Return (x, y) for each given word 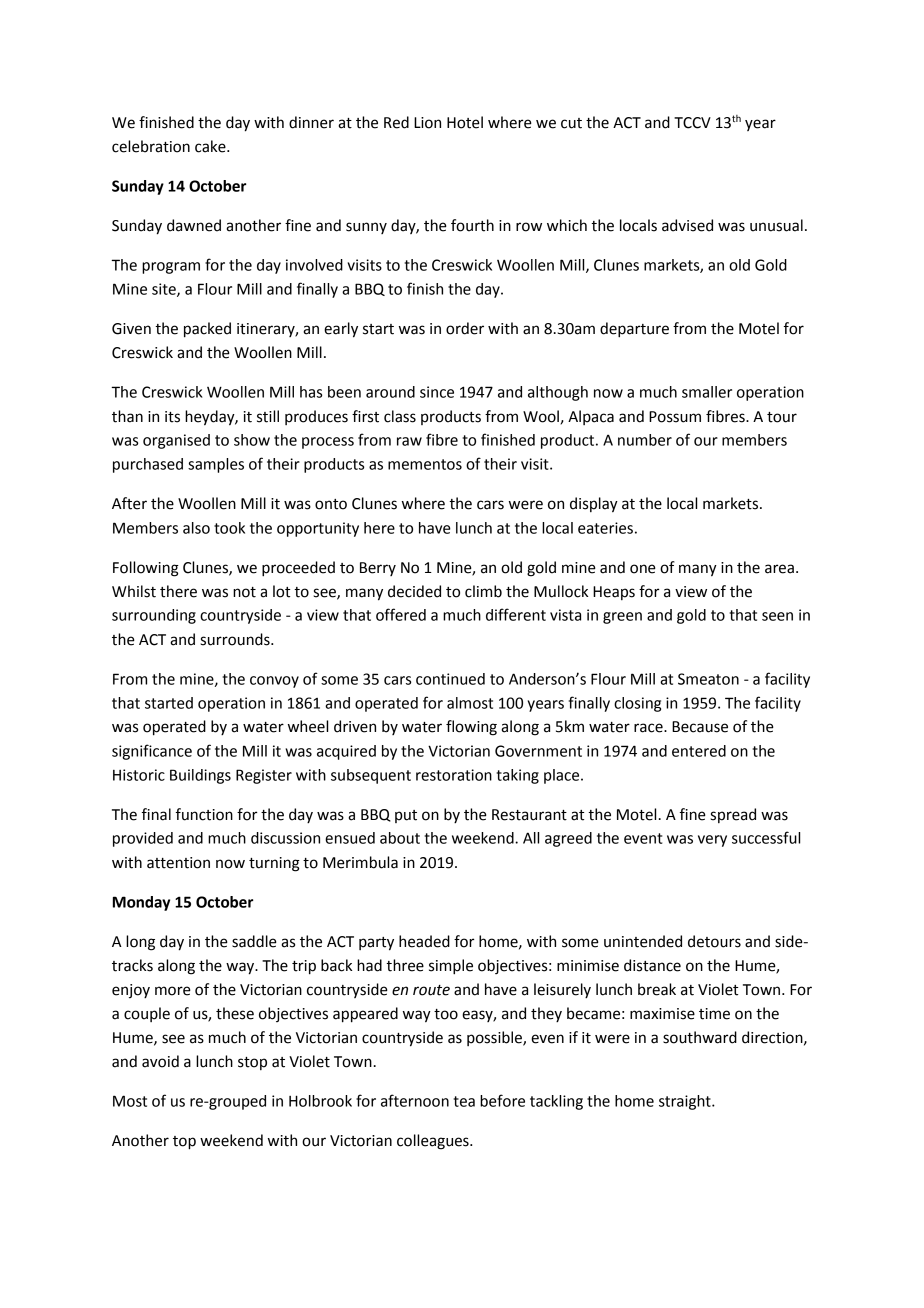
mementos (425, 464)
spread (733, 815)
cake (211, 146)
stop (252, 1063)
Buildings (200, 776)
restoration (454, 775)
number (645, 440)
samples (216, 465)
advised (687, 225)
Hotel (465, 122)
